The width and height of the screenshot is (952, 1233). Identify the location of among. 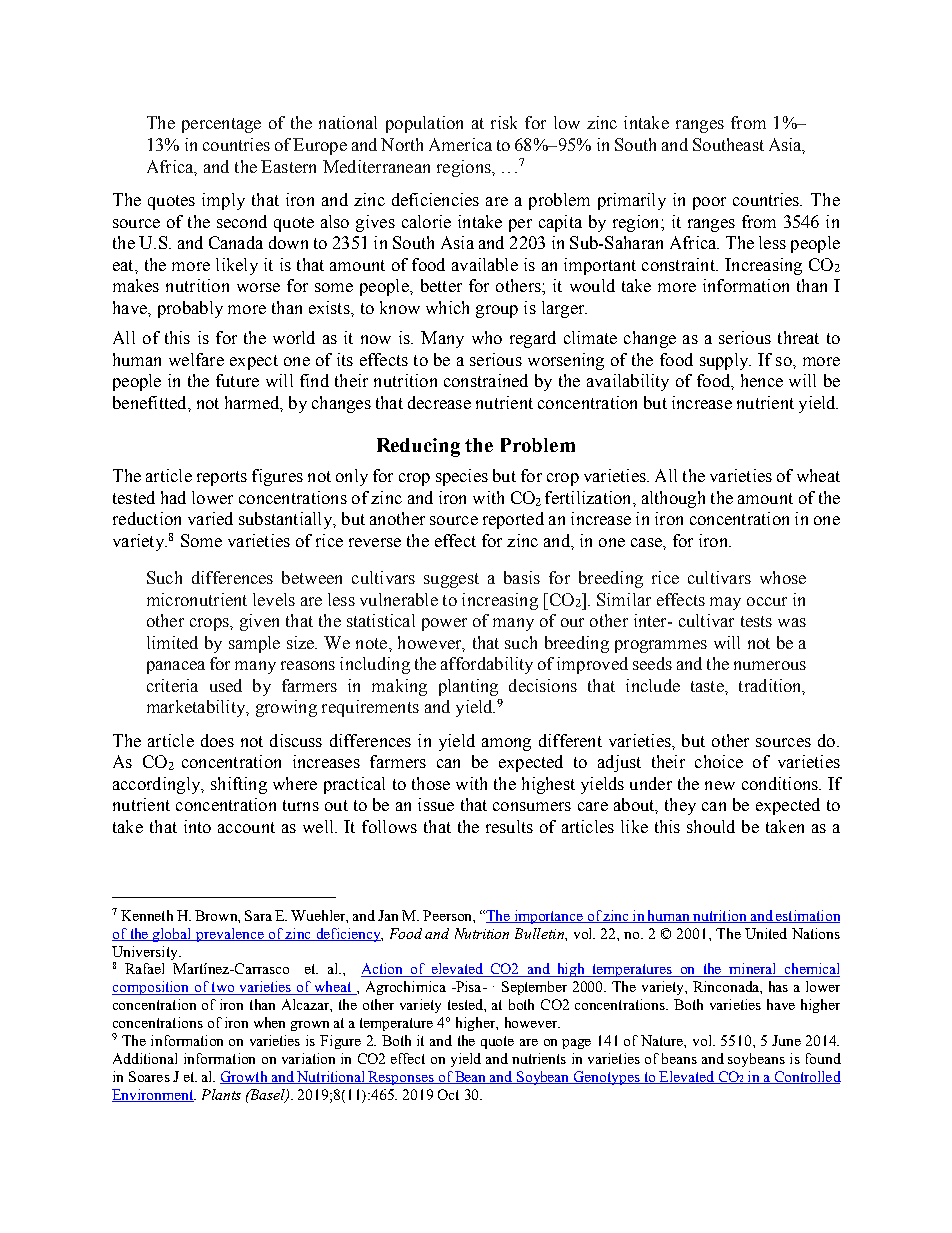
(506, 744).
